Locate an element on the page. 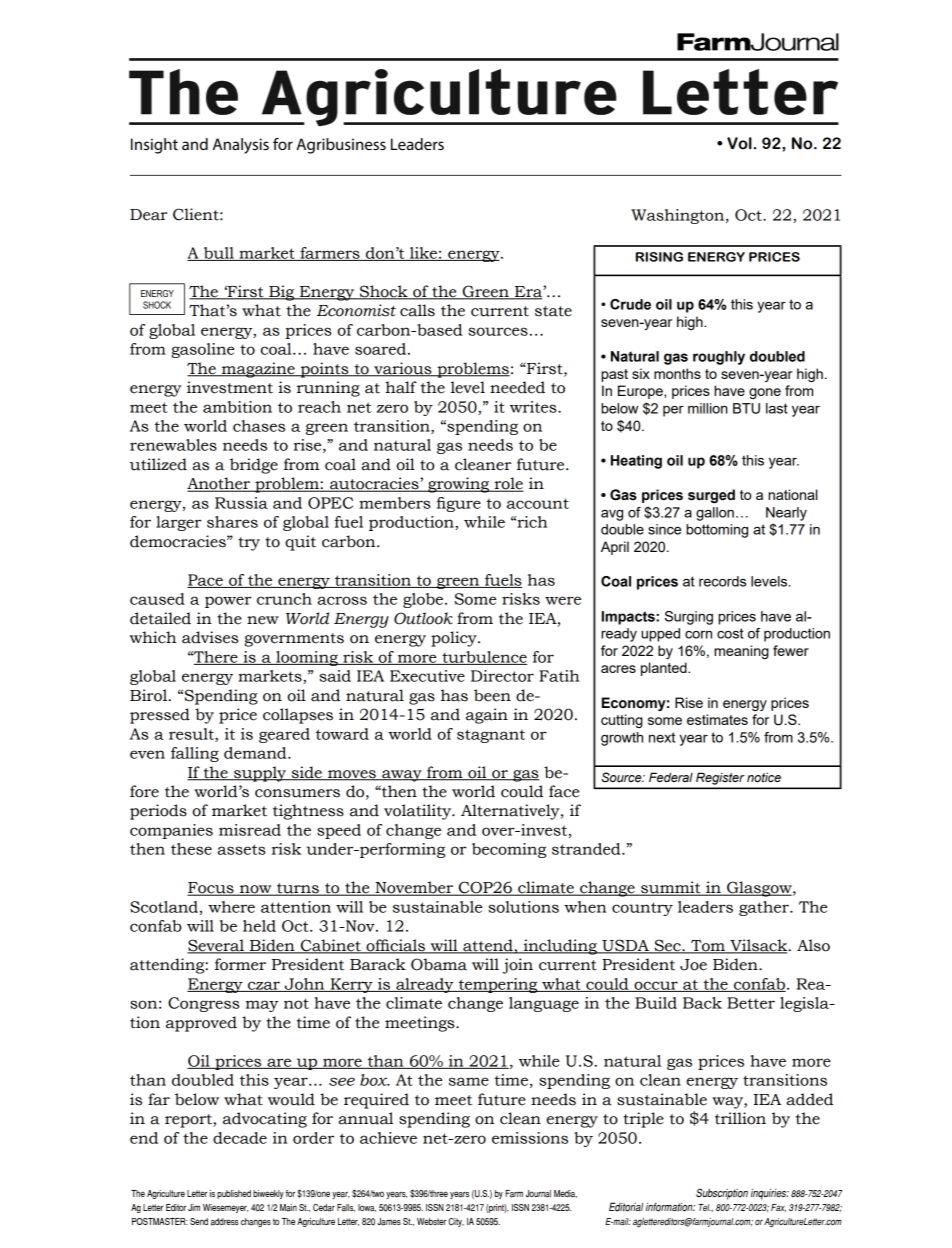 Image resolution: width=952 pixels, height=1248 pixels. shares is located at coordinates (232, 522).
